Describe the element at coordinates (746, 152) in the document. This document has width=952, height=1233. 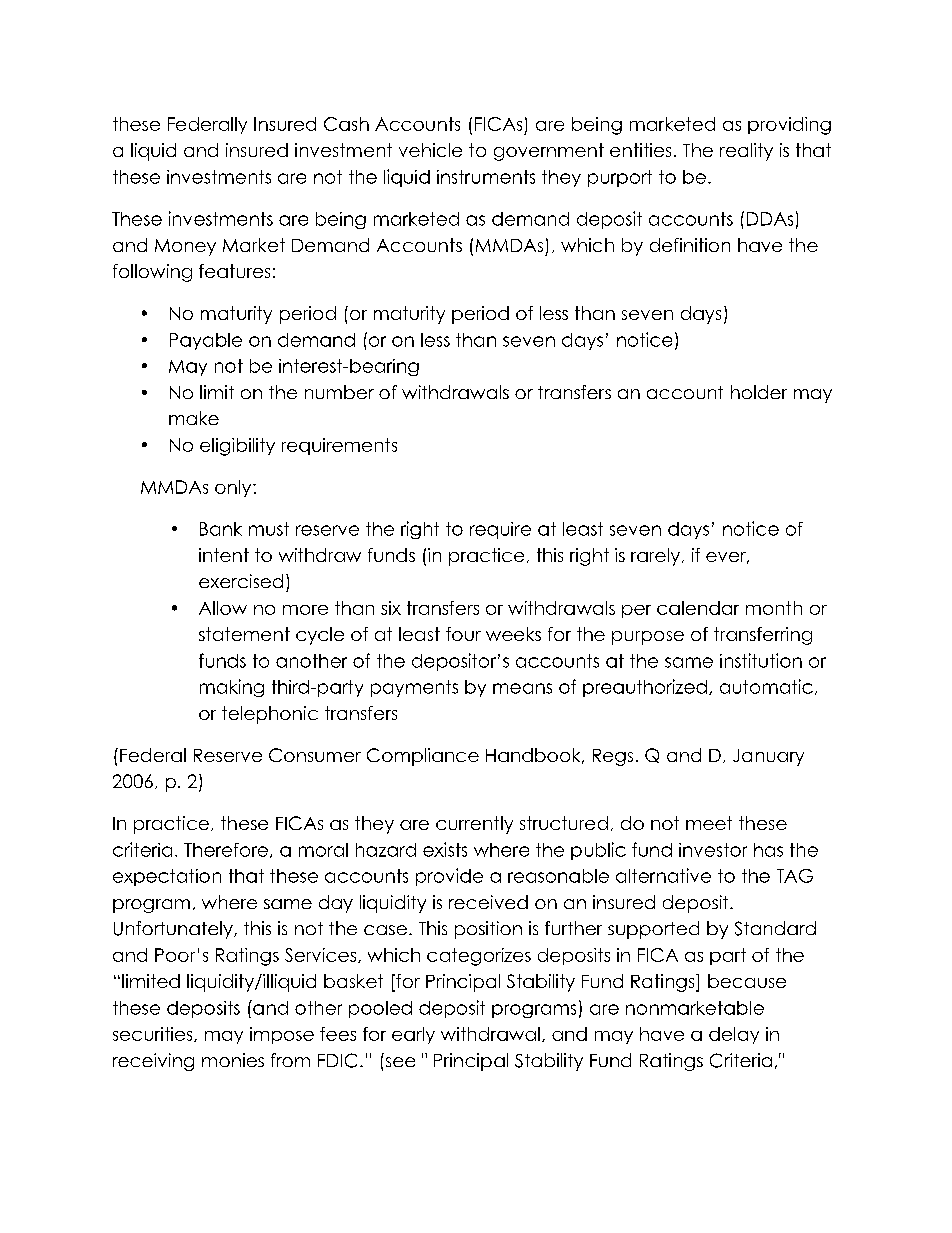
I see `reality` at that location.
